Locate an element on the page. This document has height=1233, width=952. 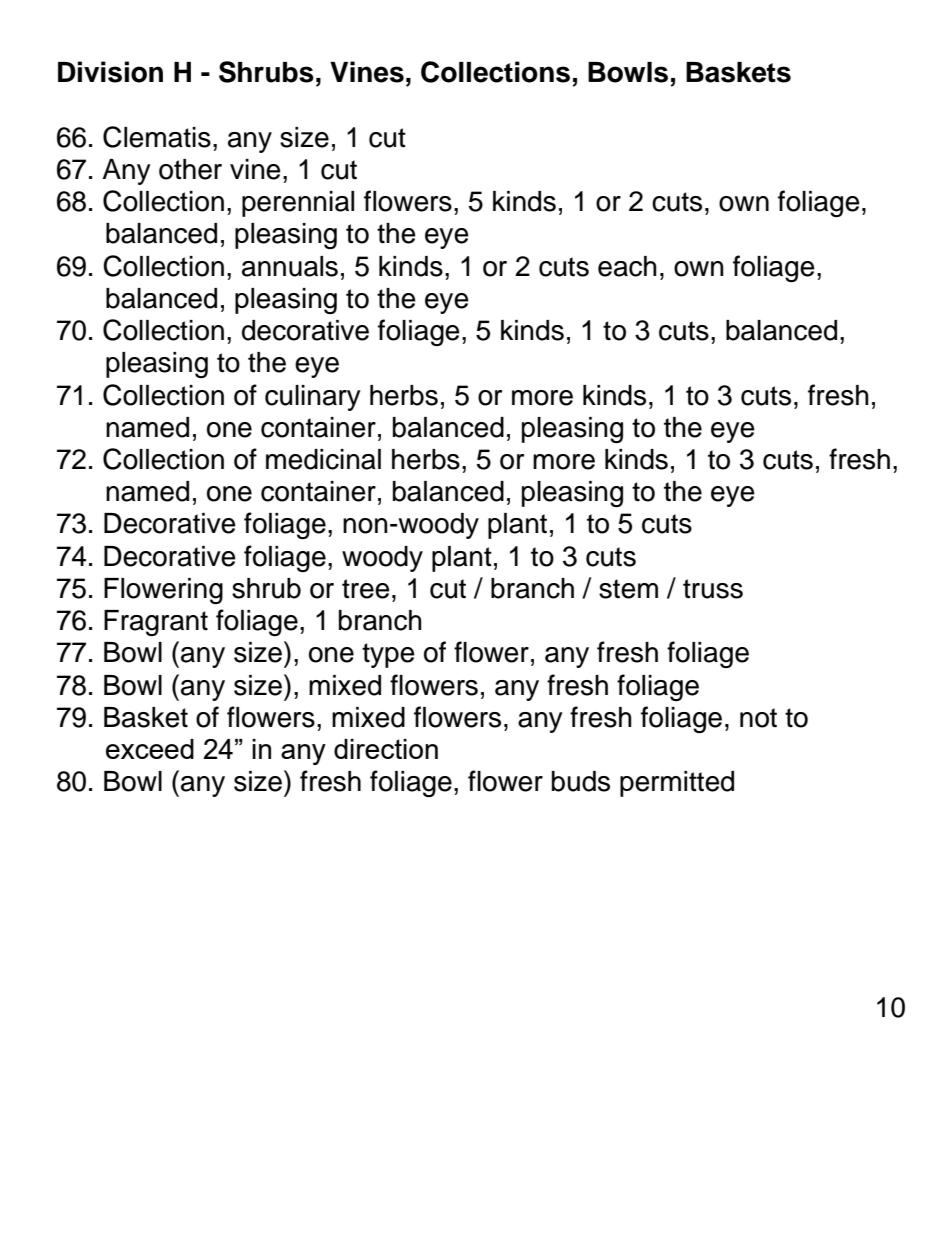
direction is located at coordinates (386, 749).
